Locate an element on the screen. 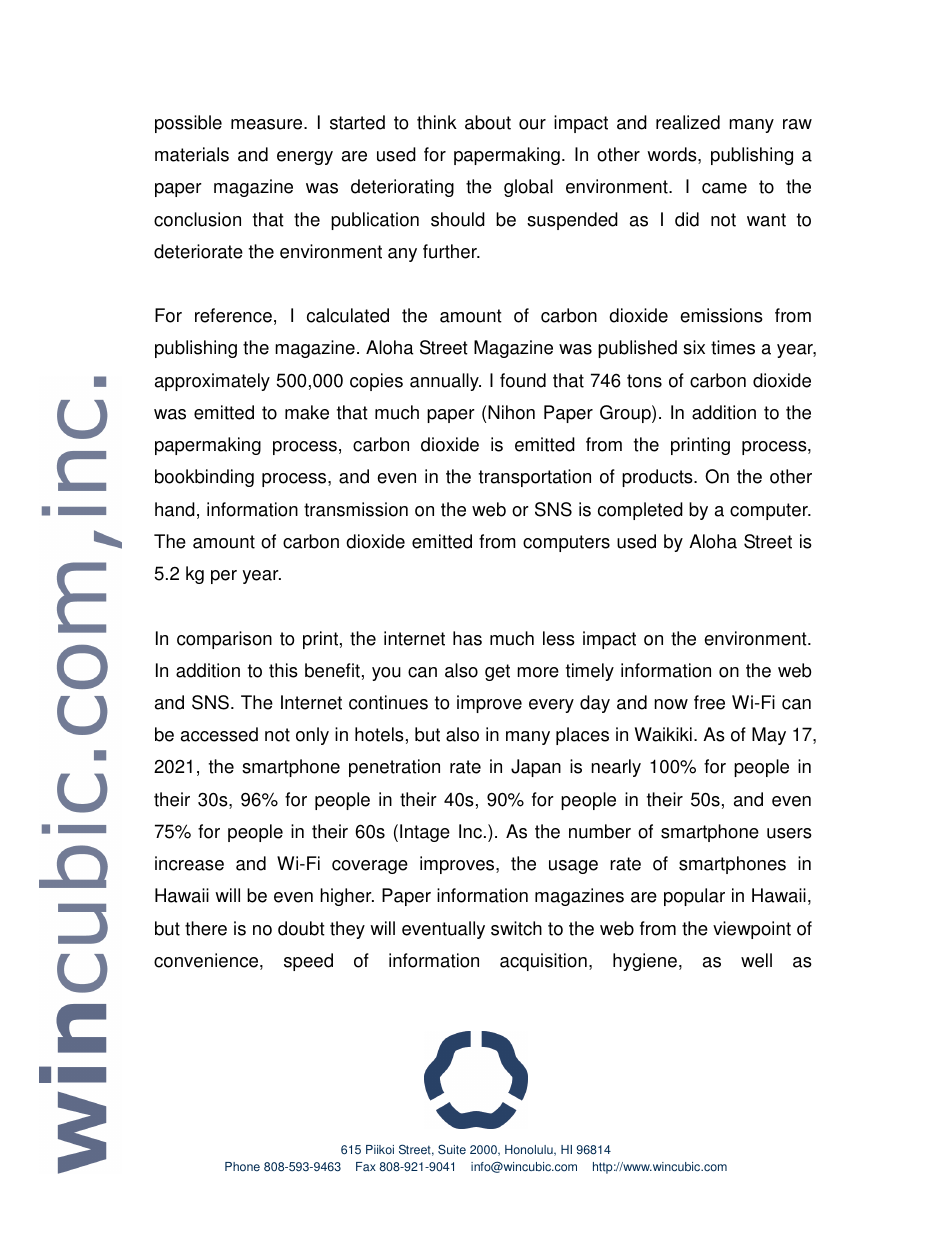 The height and width of the screenshot is (1233, 952). measure is located at coordinates (268, 124).
